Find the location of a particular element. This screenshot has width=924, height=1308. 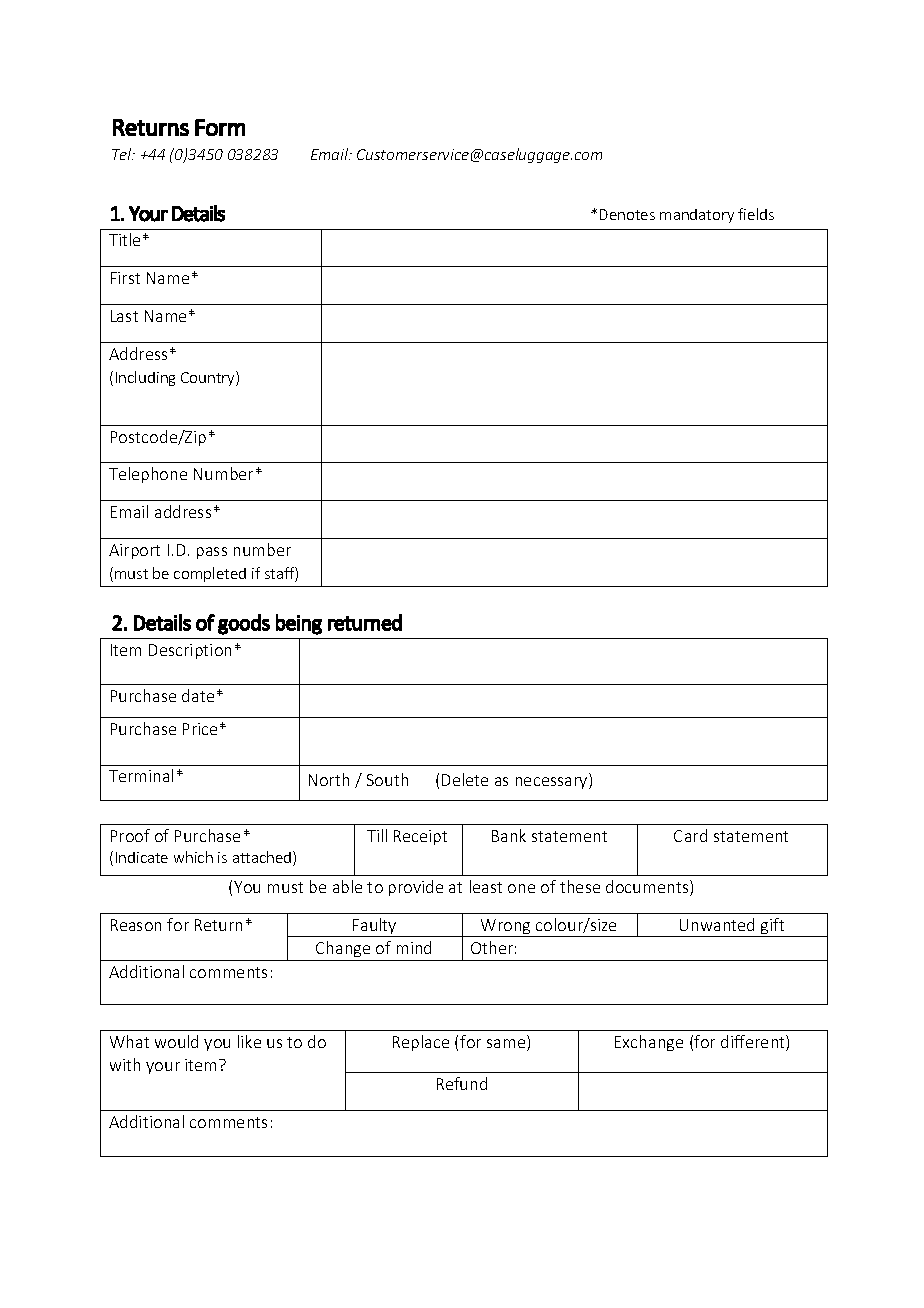

Denotes is located at coordinates (627, 214).
